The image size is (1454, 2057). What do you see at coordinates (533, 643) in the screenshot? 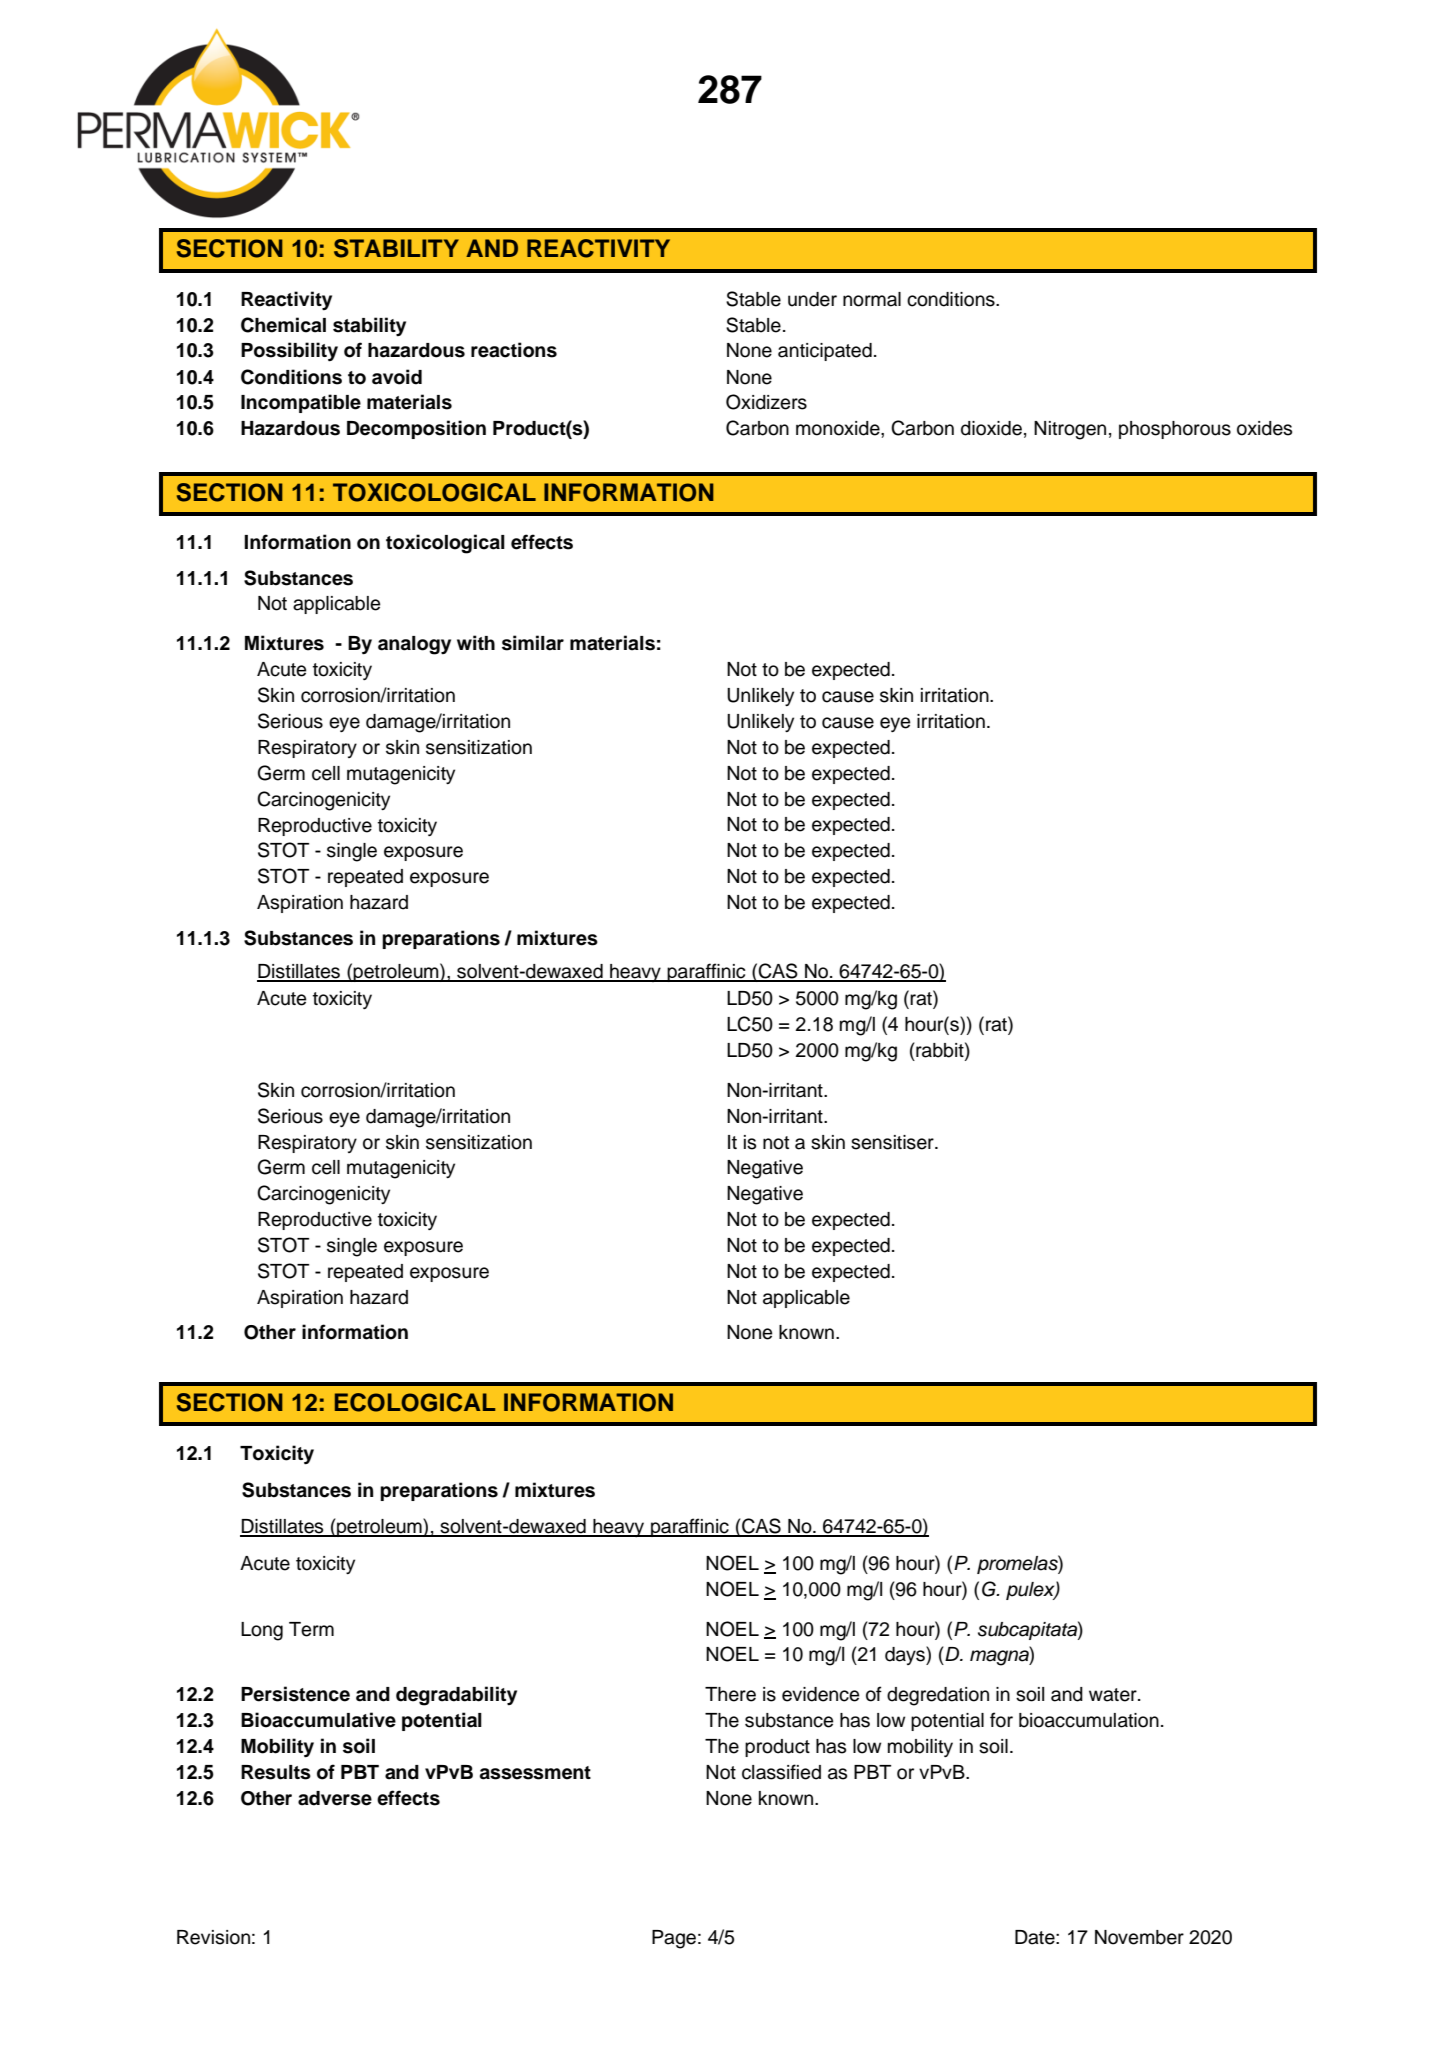
I see `similar` at bounding box center [533, 643].
